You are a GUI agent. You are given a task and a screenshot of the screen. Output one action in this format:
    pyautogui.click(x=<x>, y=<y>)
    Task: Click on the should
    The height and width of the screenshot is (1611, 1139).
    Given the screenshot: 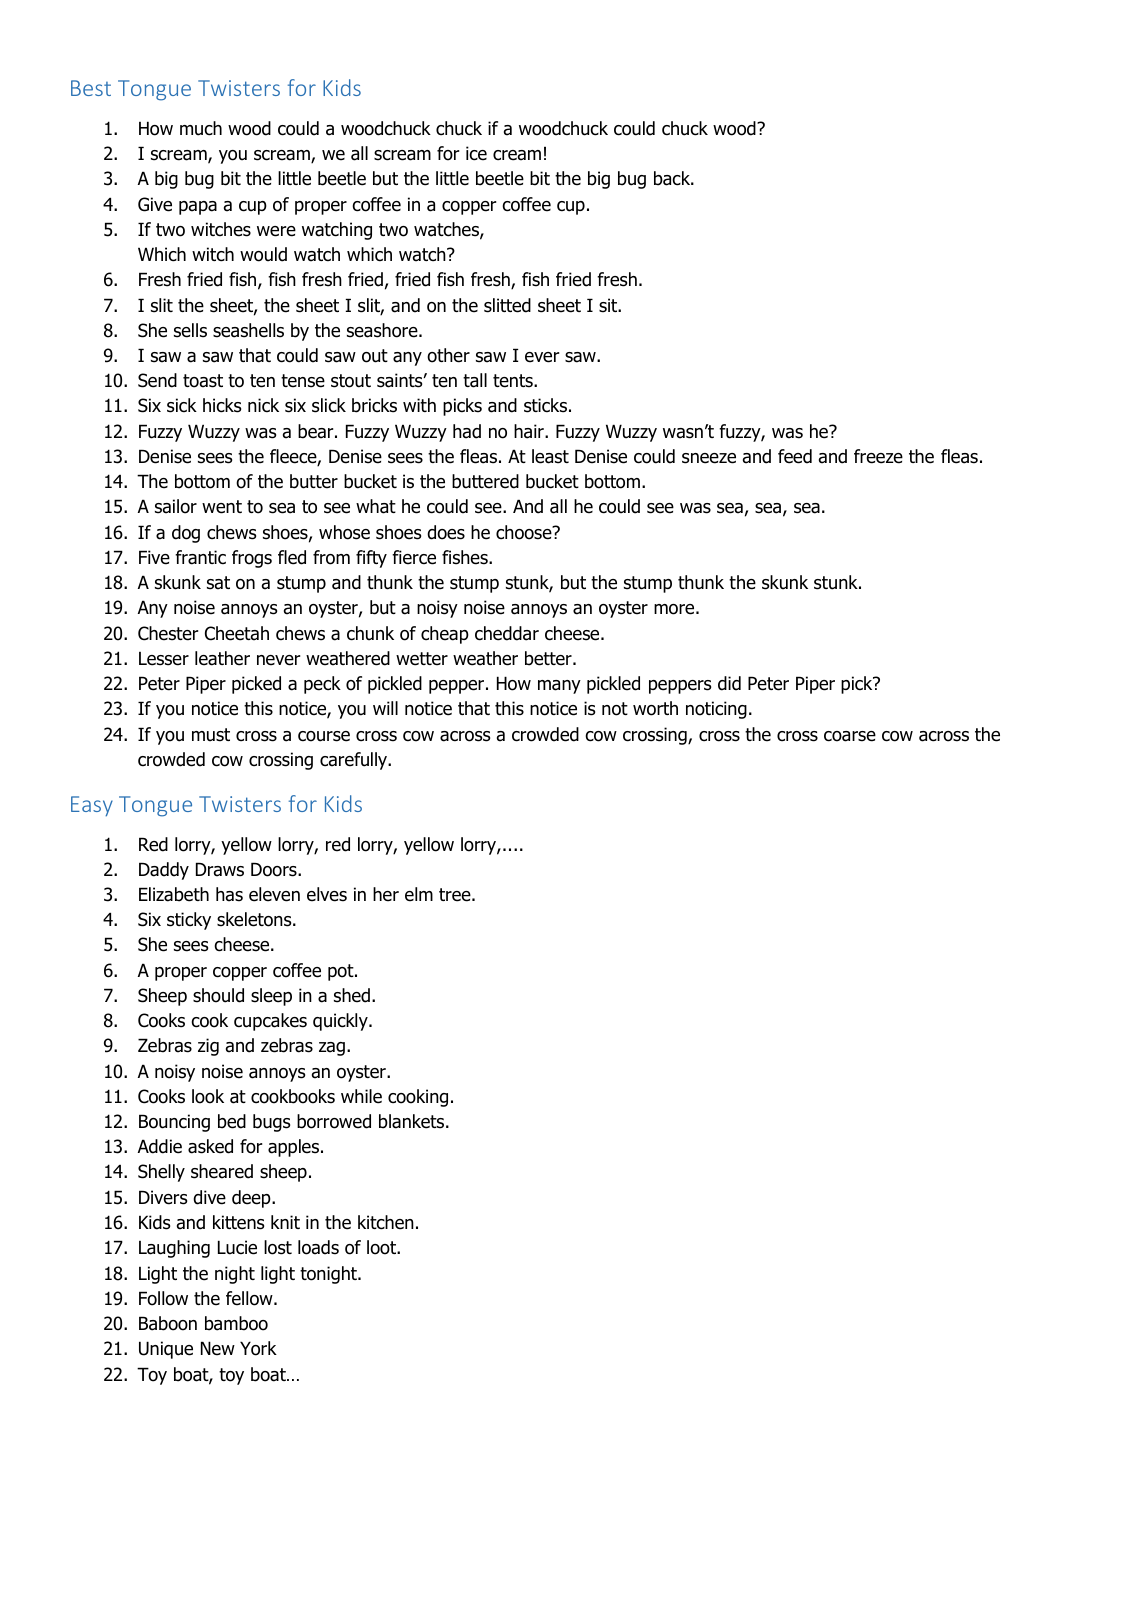 What is the action you would take?
    pyautogui.click(x=218, y=995)
